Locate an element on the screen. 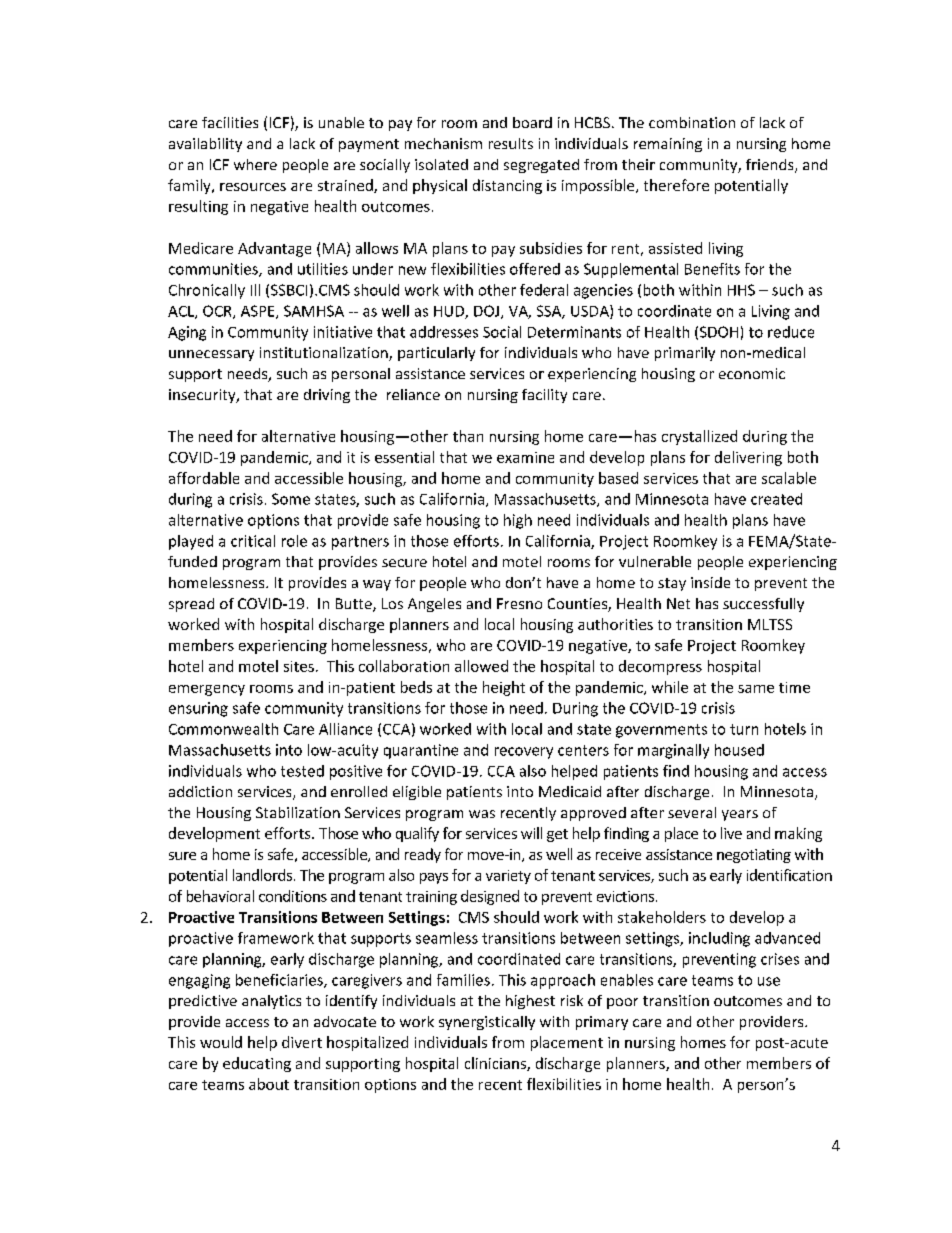 This screenshot has height=1233, width=952. combination is located at coordinates (692, 122).
